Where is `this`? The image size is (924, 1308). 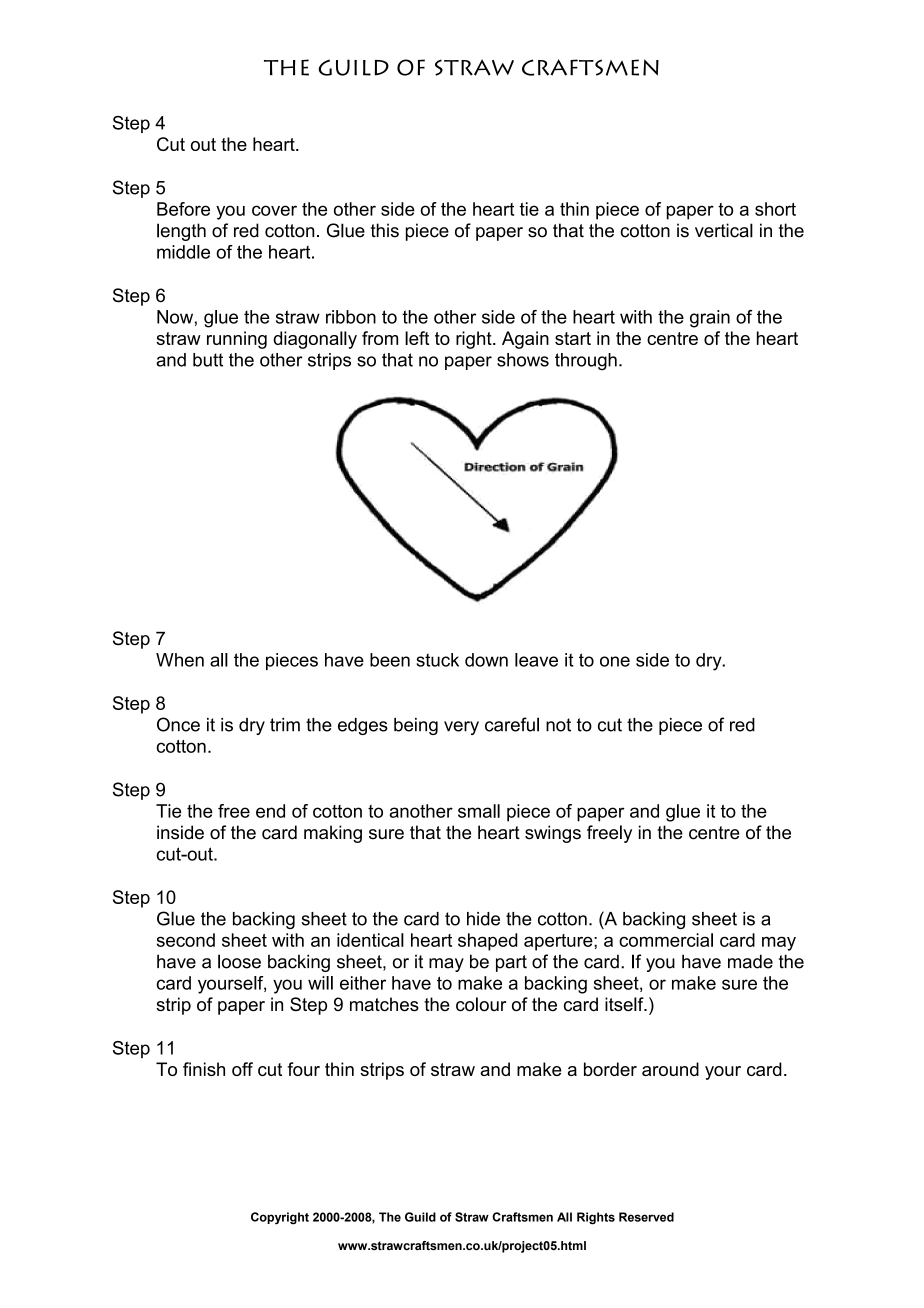
this is located at coordinates (385, 230).
